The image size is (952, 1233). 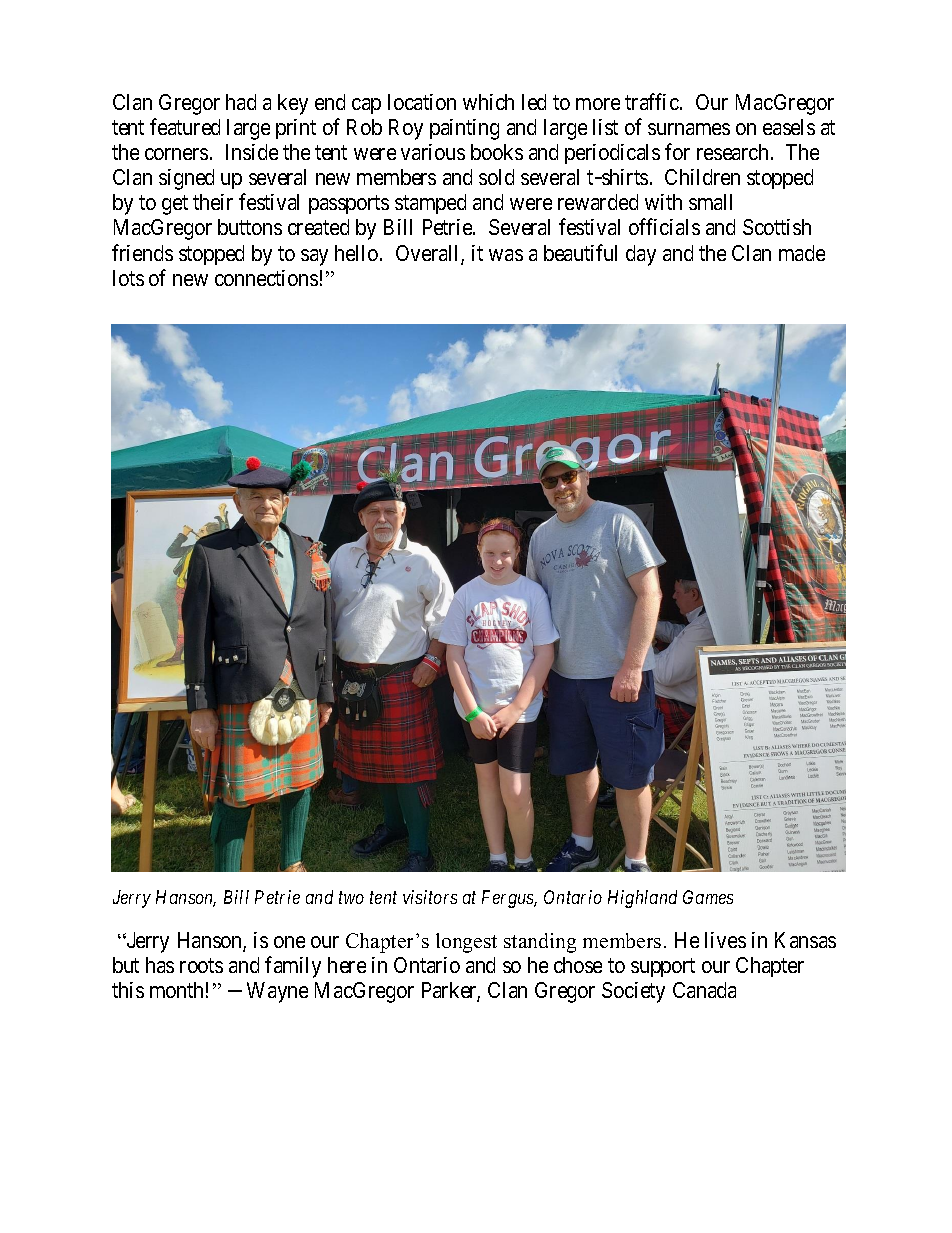 What do you see at coordinates (185, 126) in the screenshot?
I see `featured` at bounding box center [185, 126].
